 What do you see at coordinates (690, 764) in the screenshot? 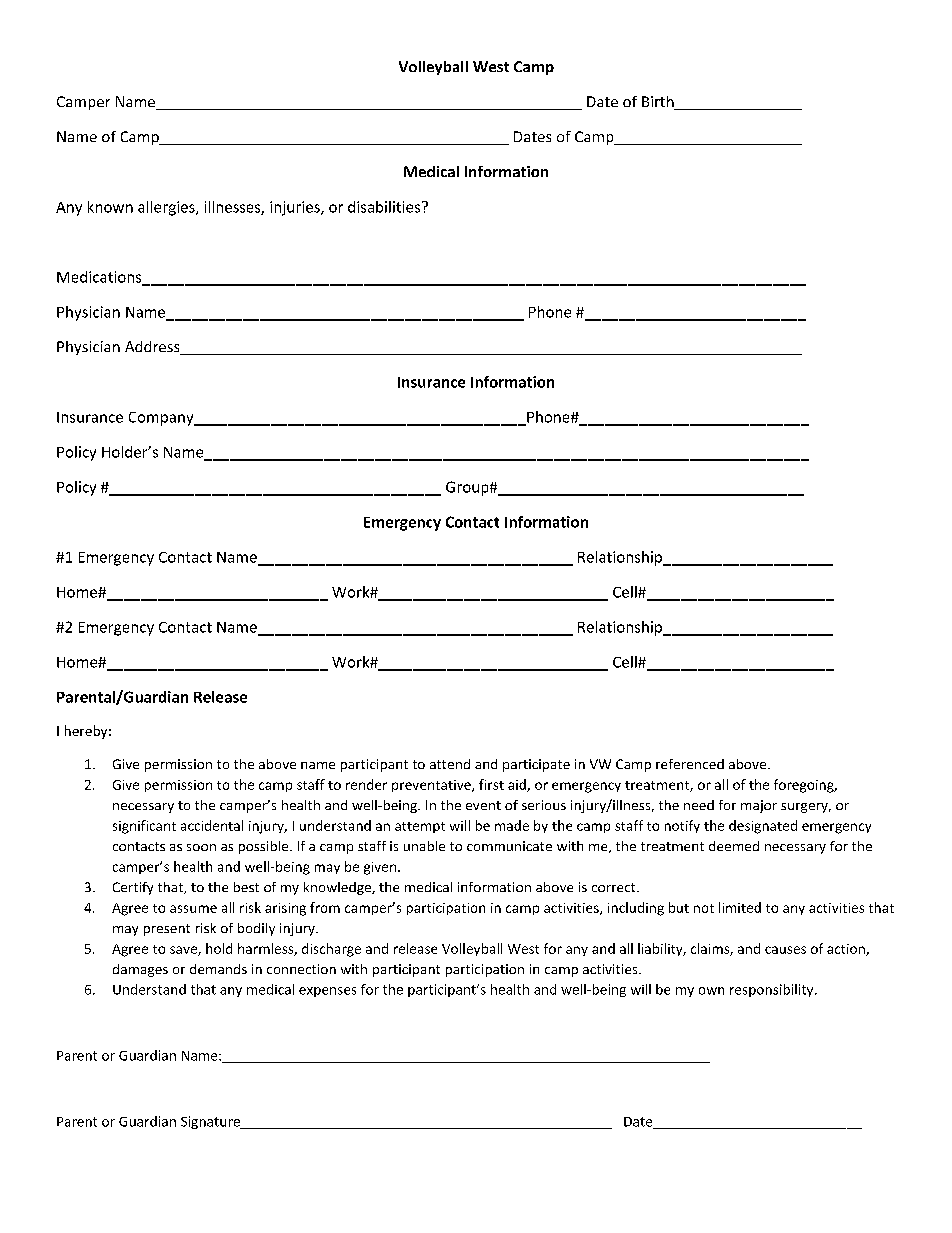
I see `referenced` at bounding box center [690, 764].
